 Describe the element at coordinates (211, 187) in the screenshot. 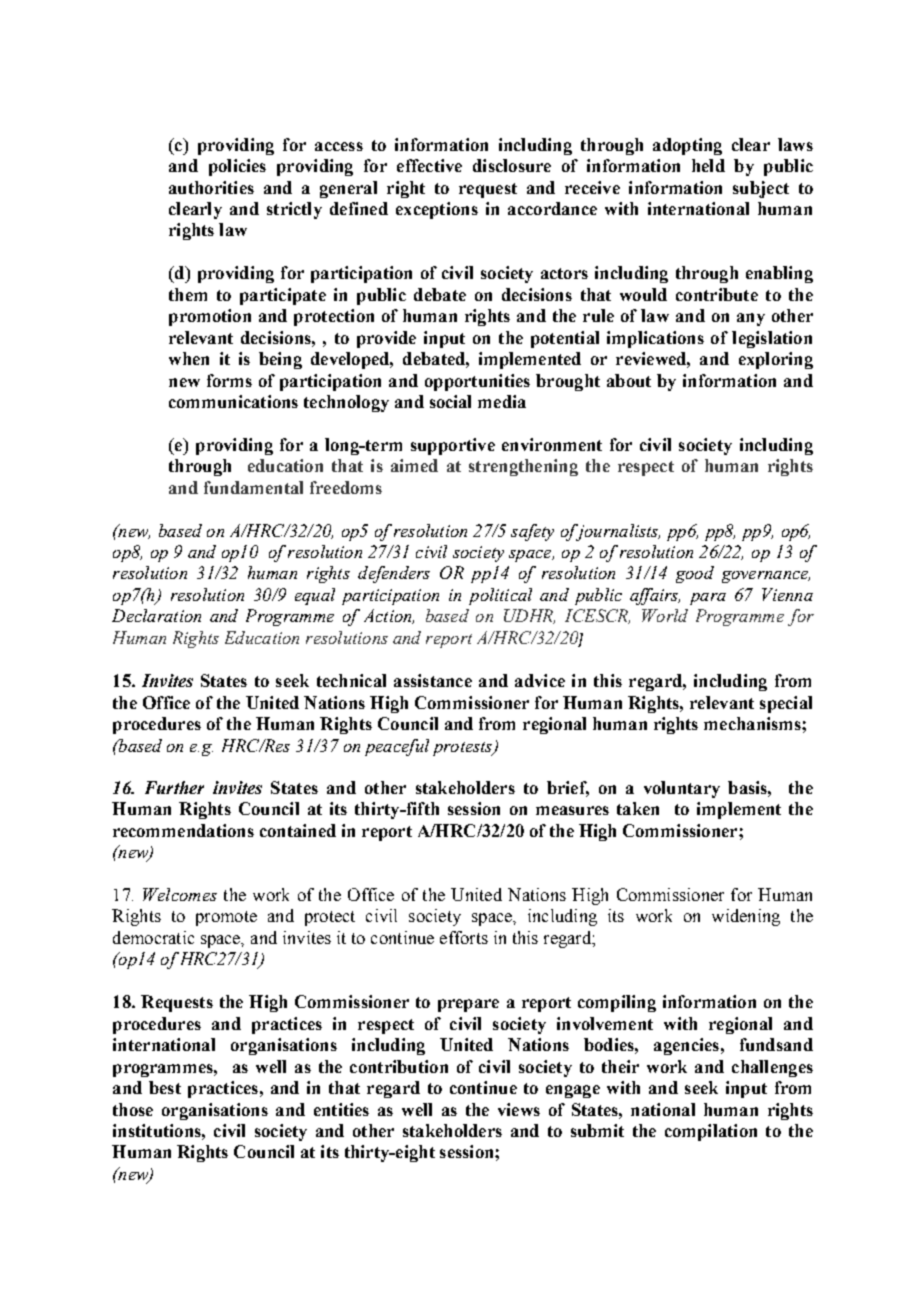

I see `authorities` at that location.
